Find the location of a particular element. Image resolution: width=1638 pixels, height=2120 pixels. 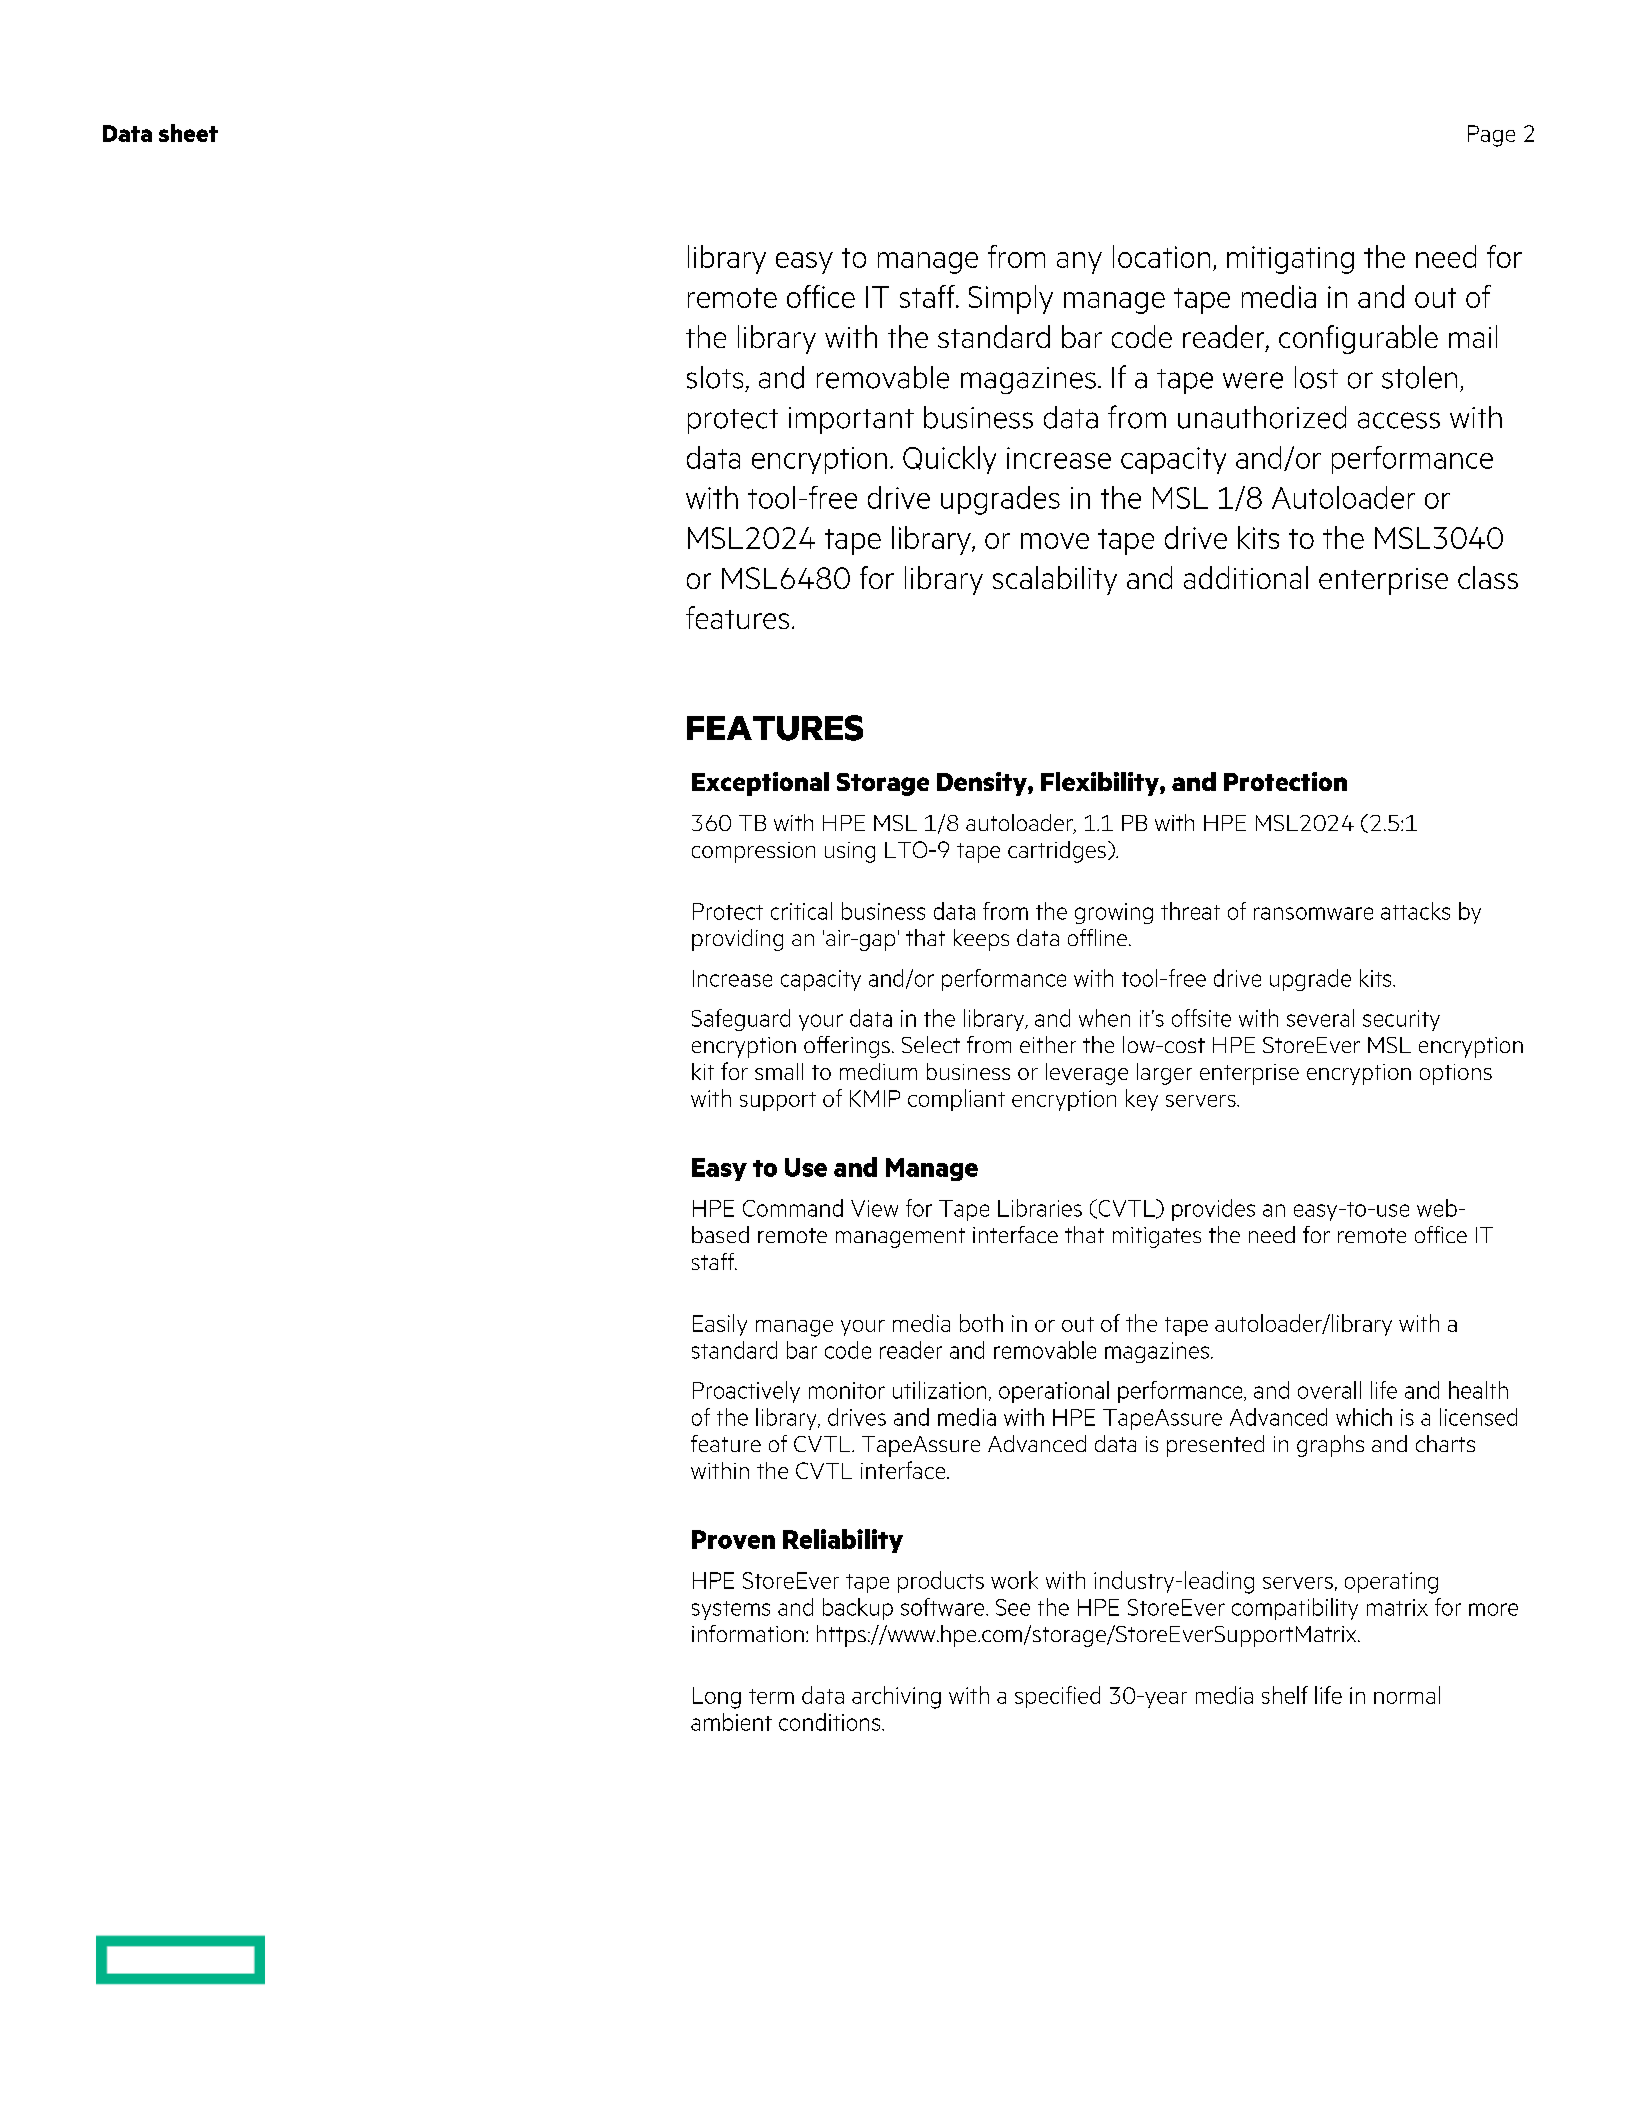

mitigating is located at coordinates (1290, 260).
